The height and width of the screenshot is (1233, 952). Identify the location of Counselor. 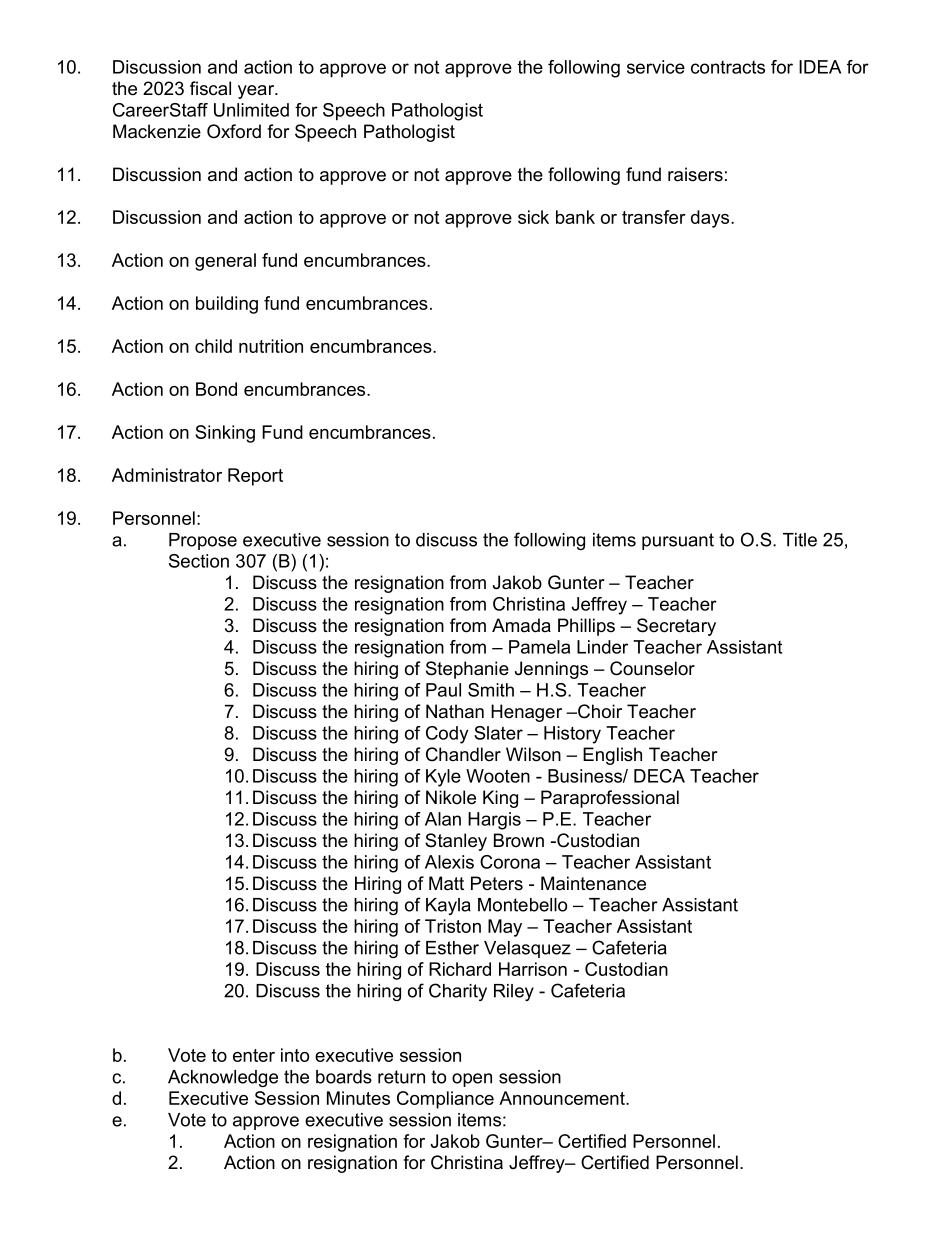
(652, 668).
